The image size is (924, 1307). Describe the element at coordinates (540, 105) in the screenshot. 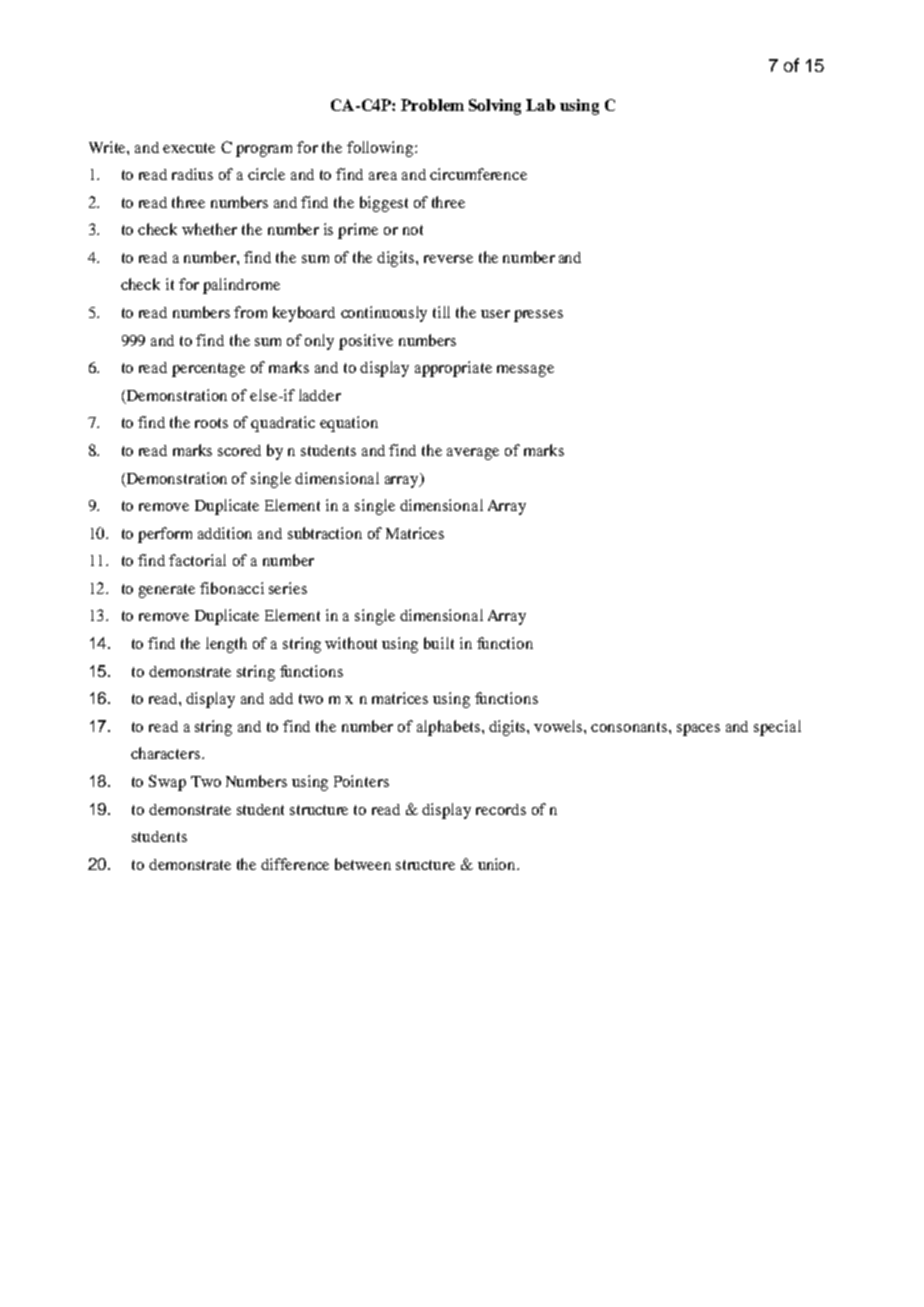

I see `Lab` at that location.
